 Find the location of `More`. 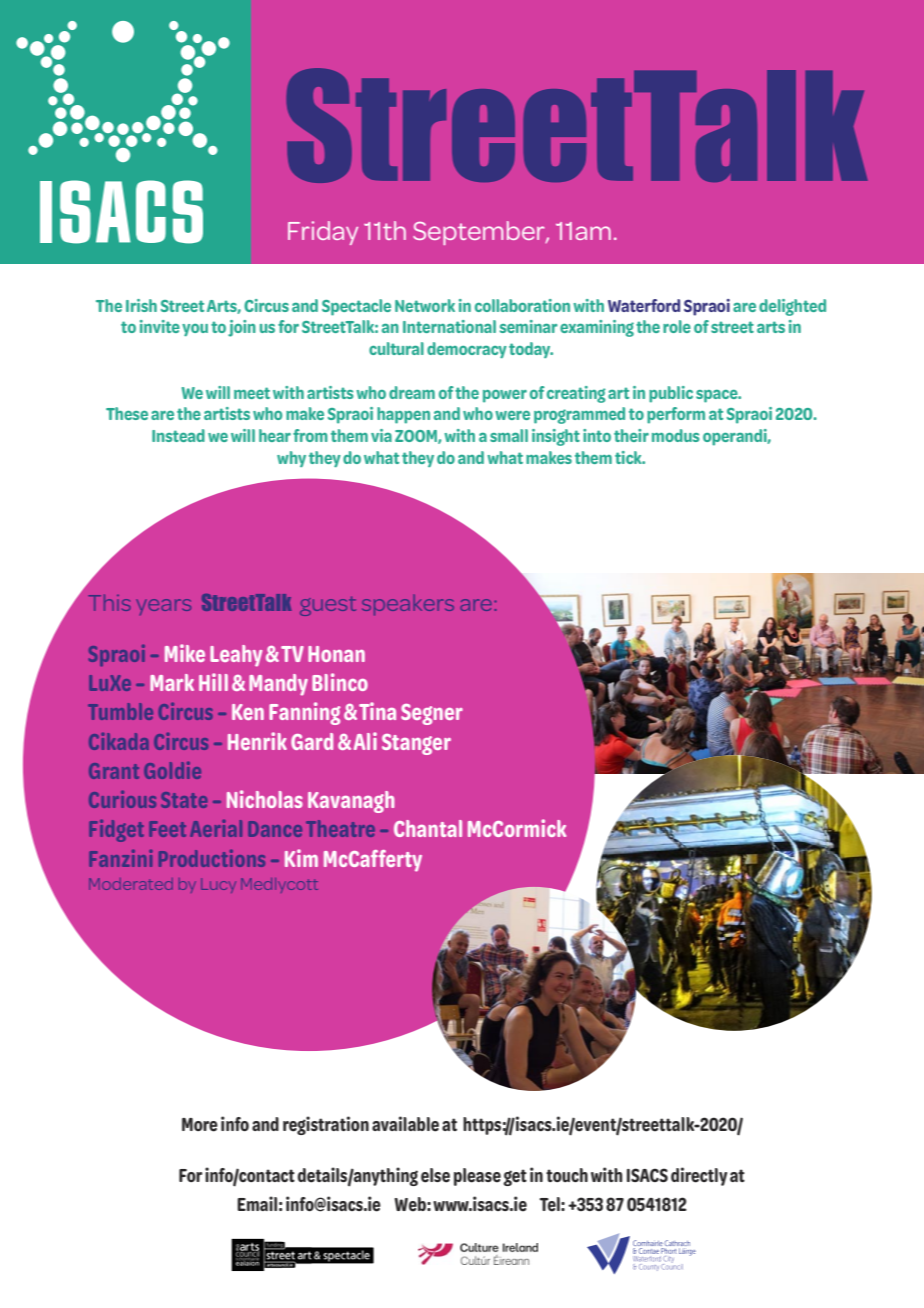

More is located at coordinates (200, 1125).
